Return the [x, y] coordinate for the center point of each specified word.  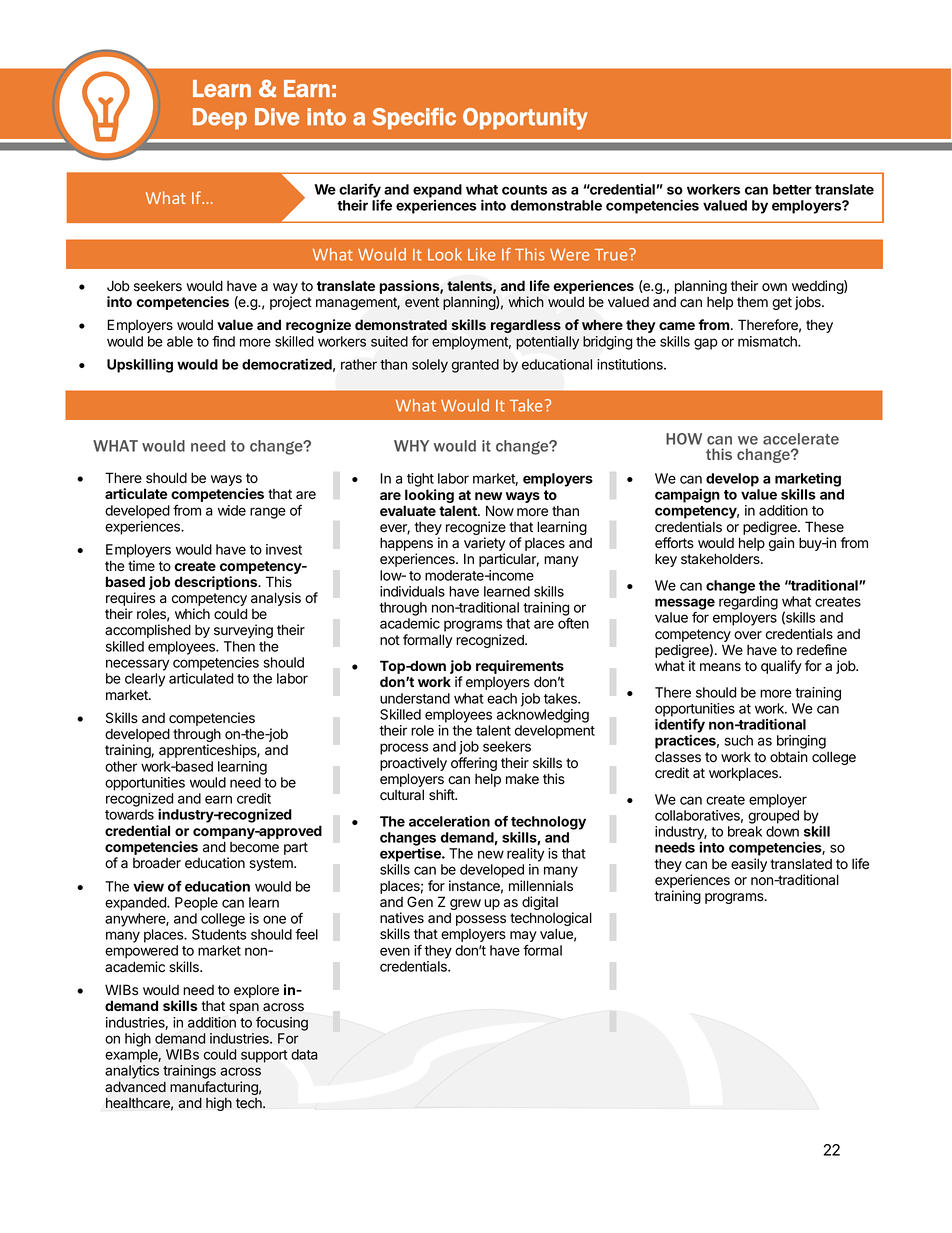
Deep [220, 119]
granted [475, 366]
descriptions [217, 583]
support [264, 1056]
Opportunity [525, 119]
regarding [748, 603]
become [254, 847]
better [792, 189]
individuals [412, 591]
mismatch [768, 341]
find [223, 341]
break [745, 831]
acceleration [449, 821]
